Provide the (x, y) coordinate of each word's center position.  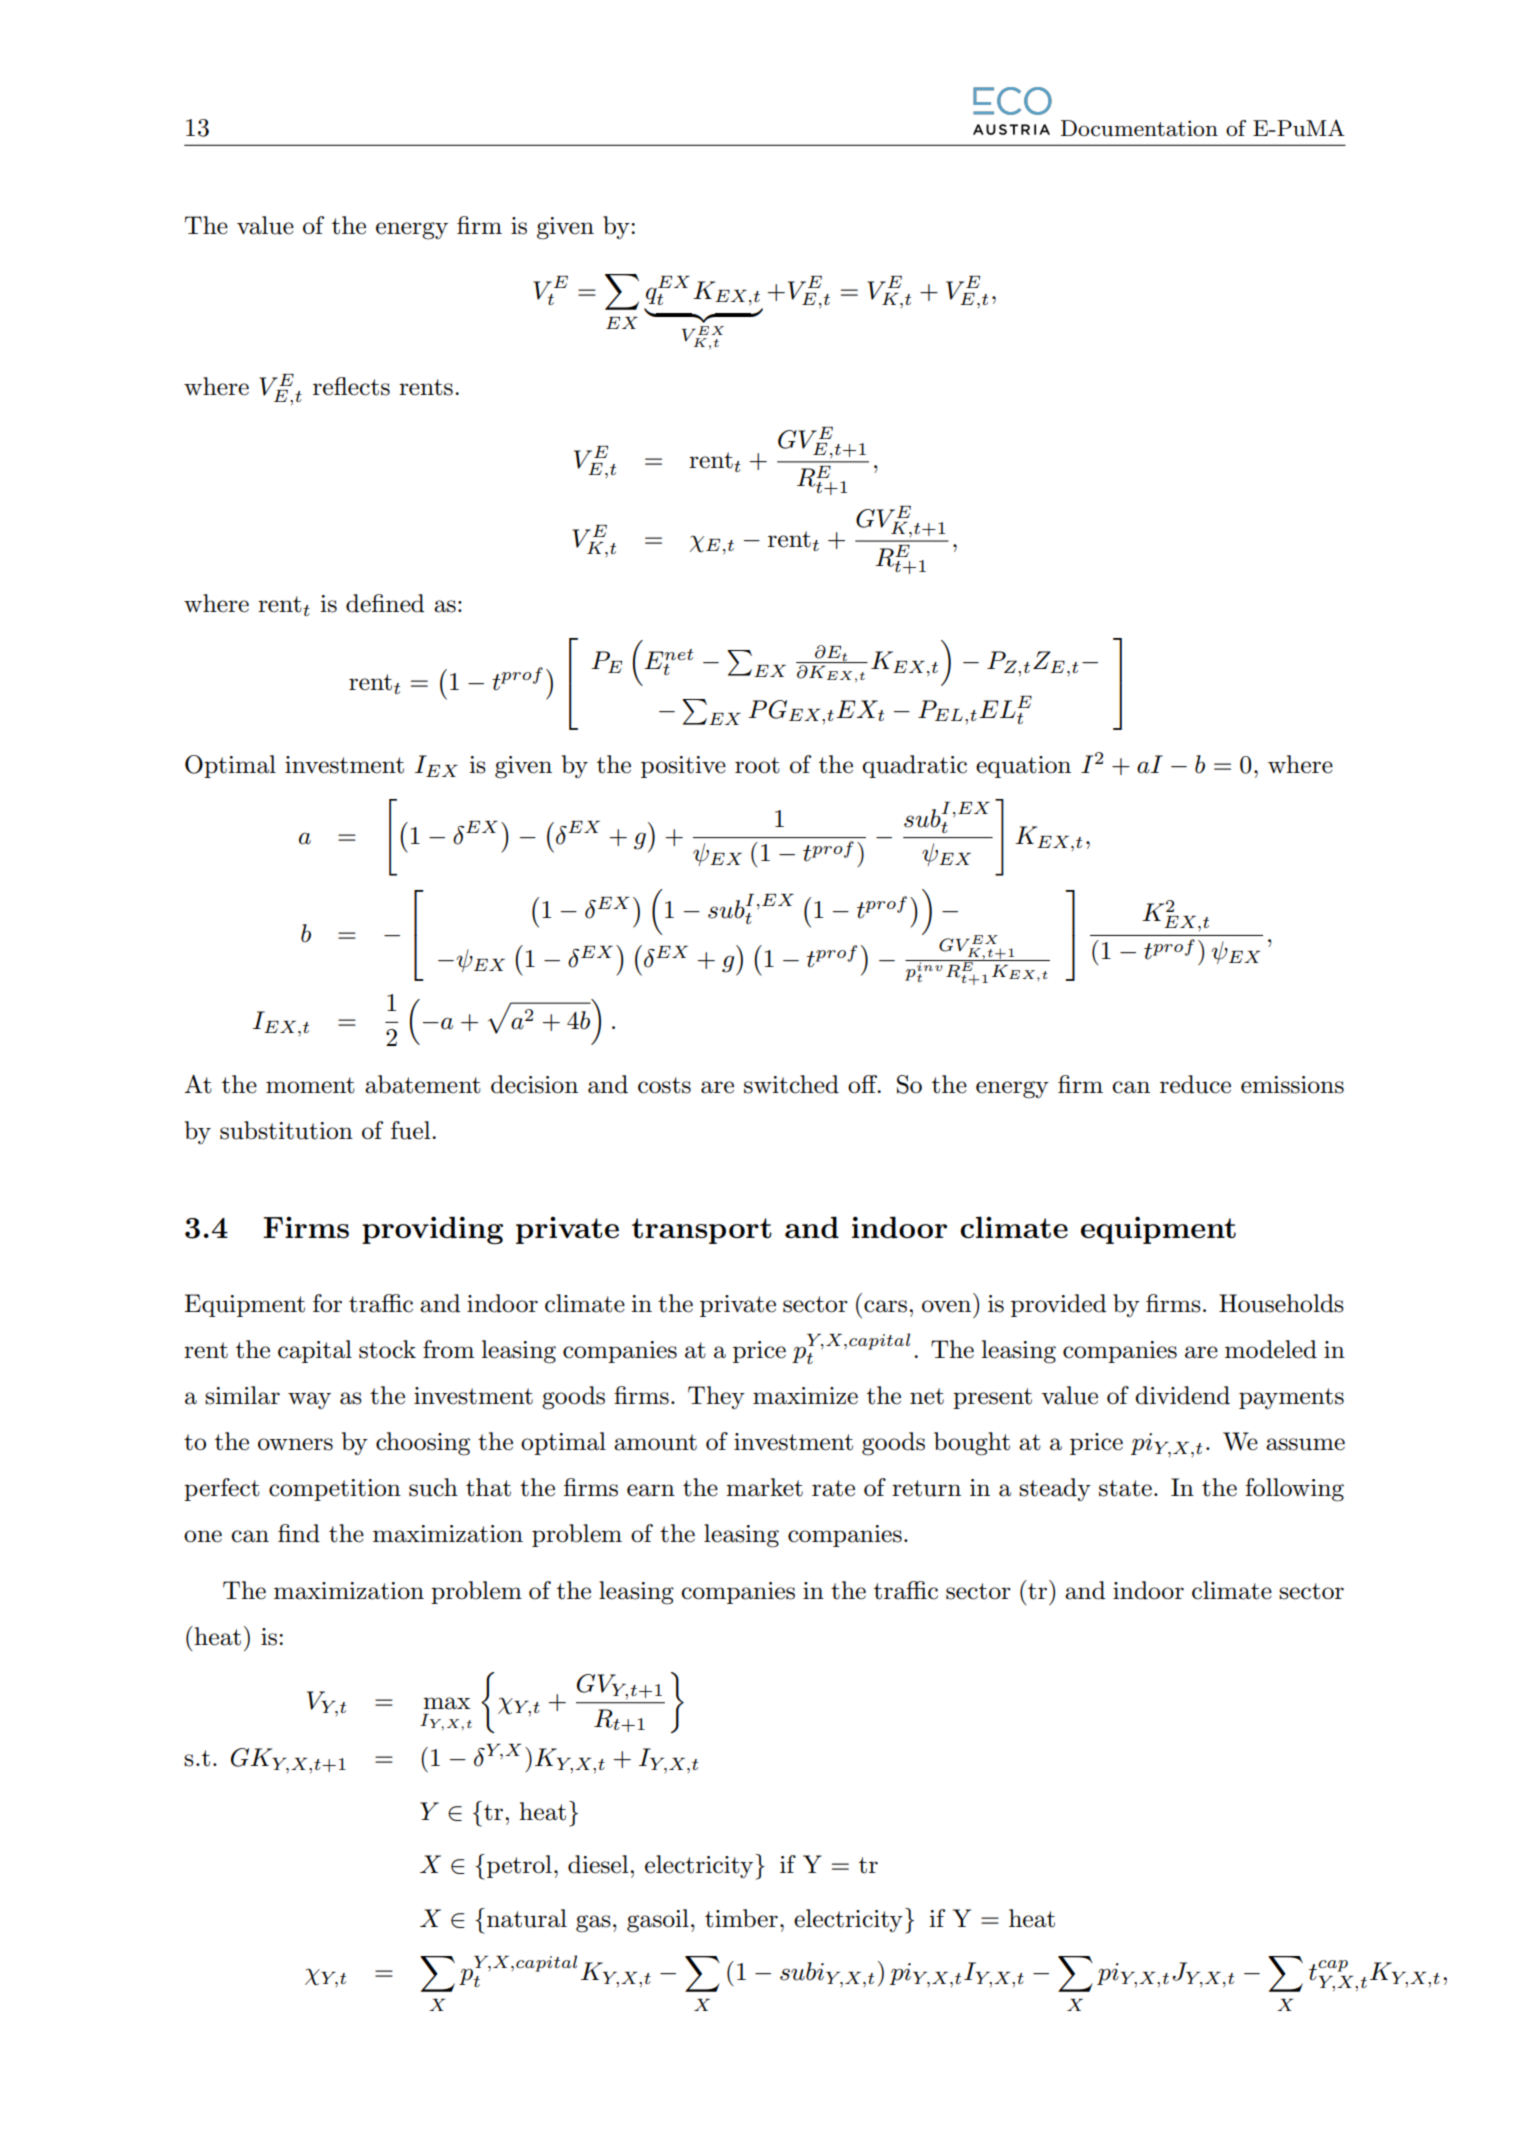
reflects (351, 386)
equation (1023, 767)
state (1125, 1488)
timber (741, 1918)
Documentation (1139, 128)
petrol (519, 1866)
